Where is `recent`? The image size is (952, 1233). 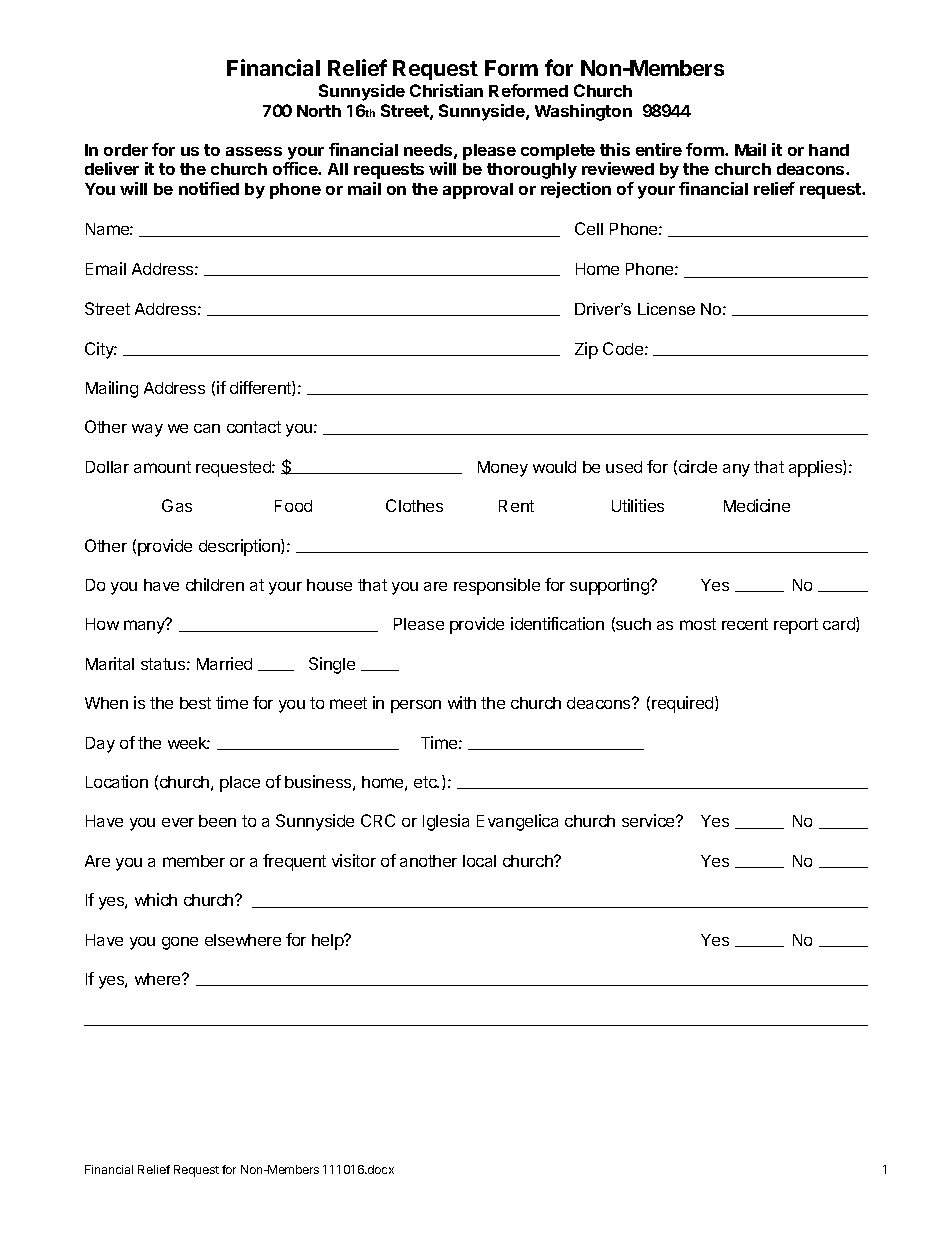
recent is located at coordinates (745, 624).
